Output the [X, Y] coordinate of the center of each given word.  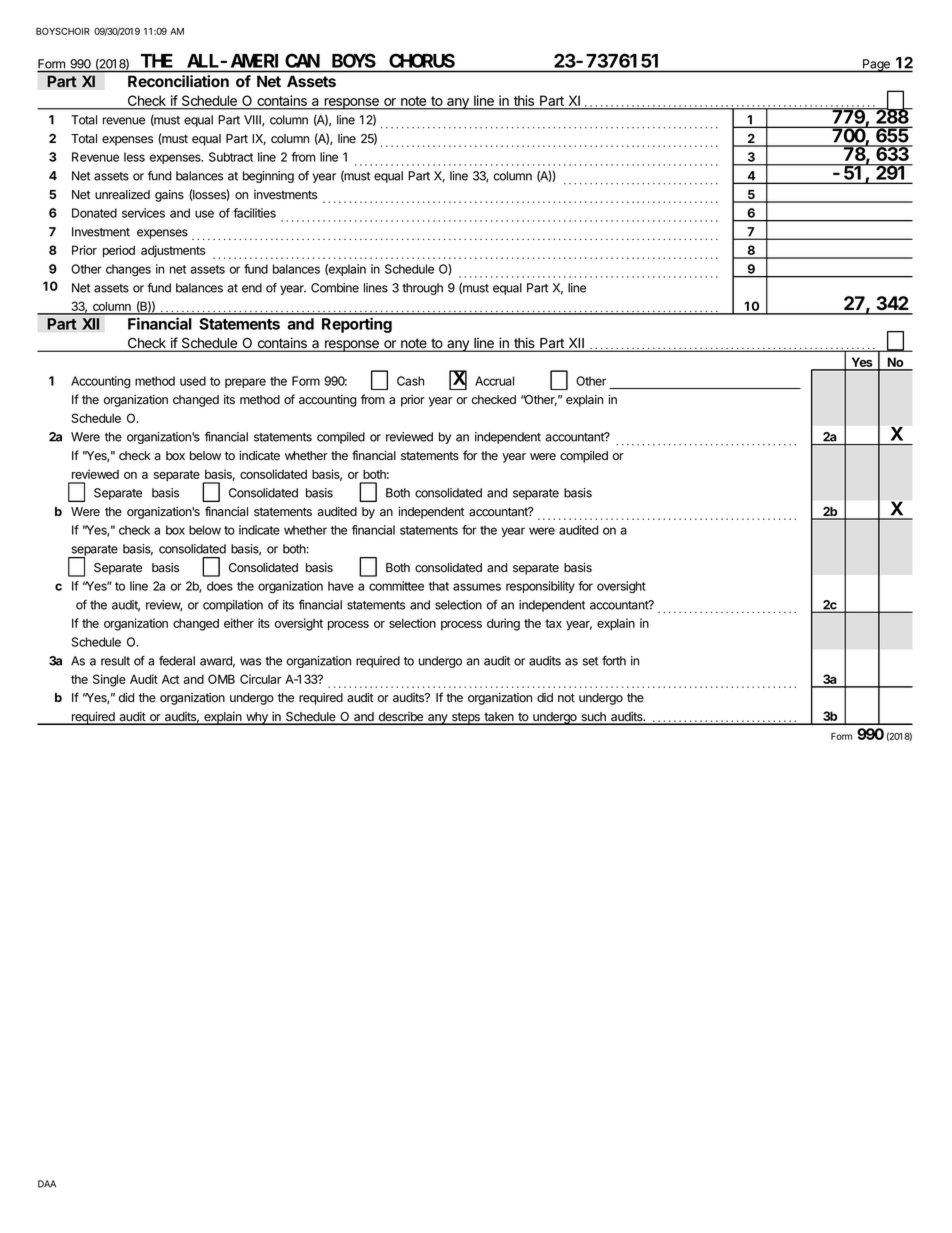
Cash [410, 381]
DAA [47, 1184]
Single [109, 680]
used [193, 381]
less [134, 157]
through [422, 289]
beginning [268, 177]
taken [499, 718]
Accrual [494, 381]
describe [401, 718]
